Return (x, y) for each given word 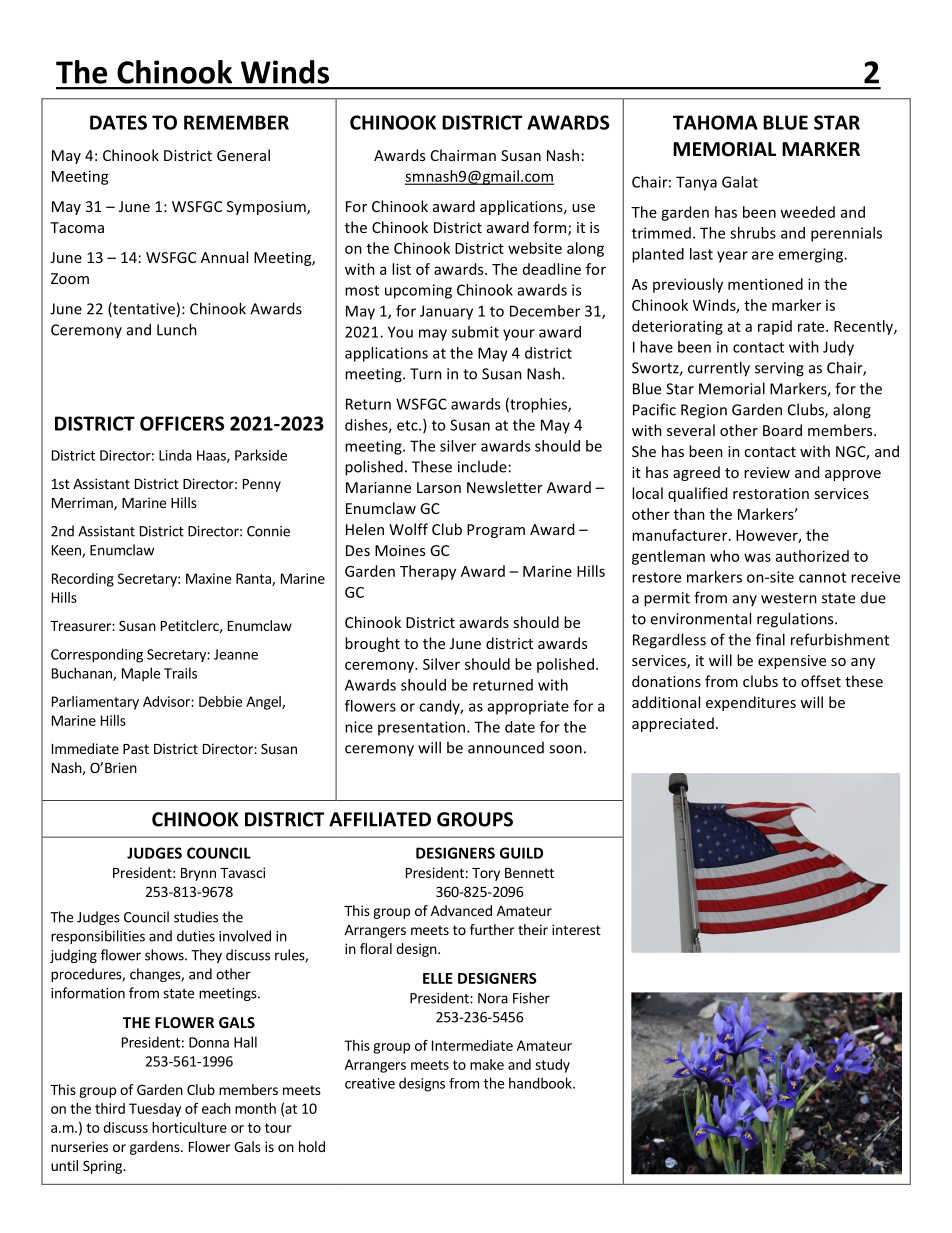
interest (576, 929)
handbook (541, 1083)
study (552, 1066)
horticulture (189, 1127)
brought (372, 644)
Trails (180, 673)
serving (779, 369)
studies (196, 917)
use (583, 208)
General (243, 155)
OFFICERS (182, 423)
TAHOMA (715, 122)
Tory (486, 874)
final (770, 639)
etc (408, 425)
